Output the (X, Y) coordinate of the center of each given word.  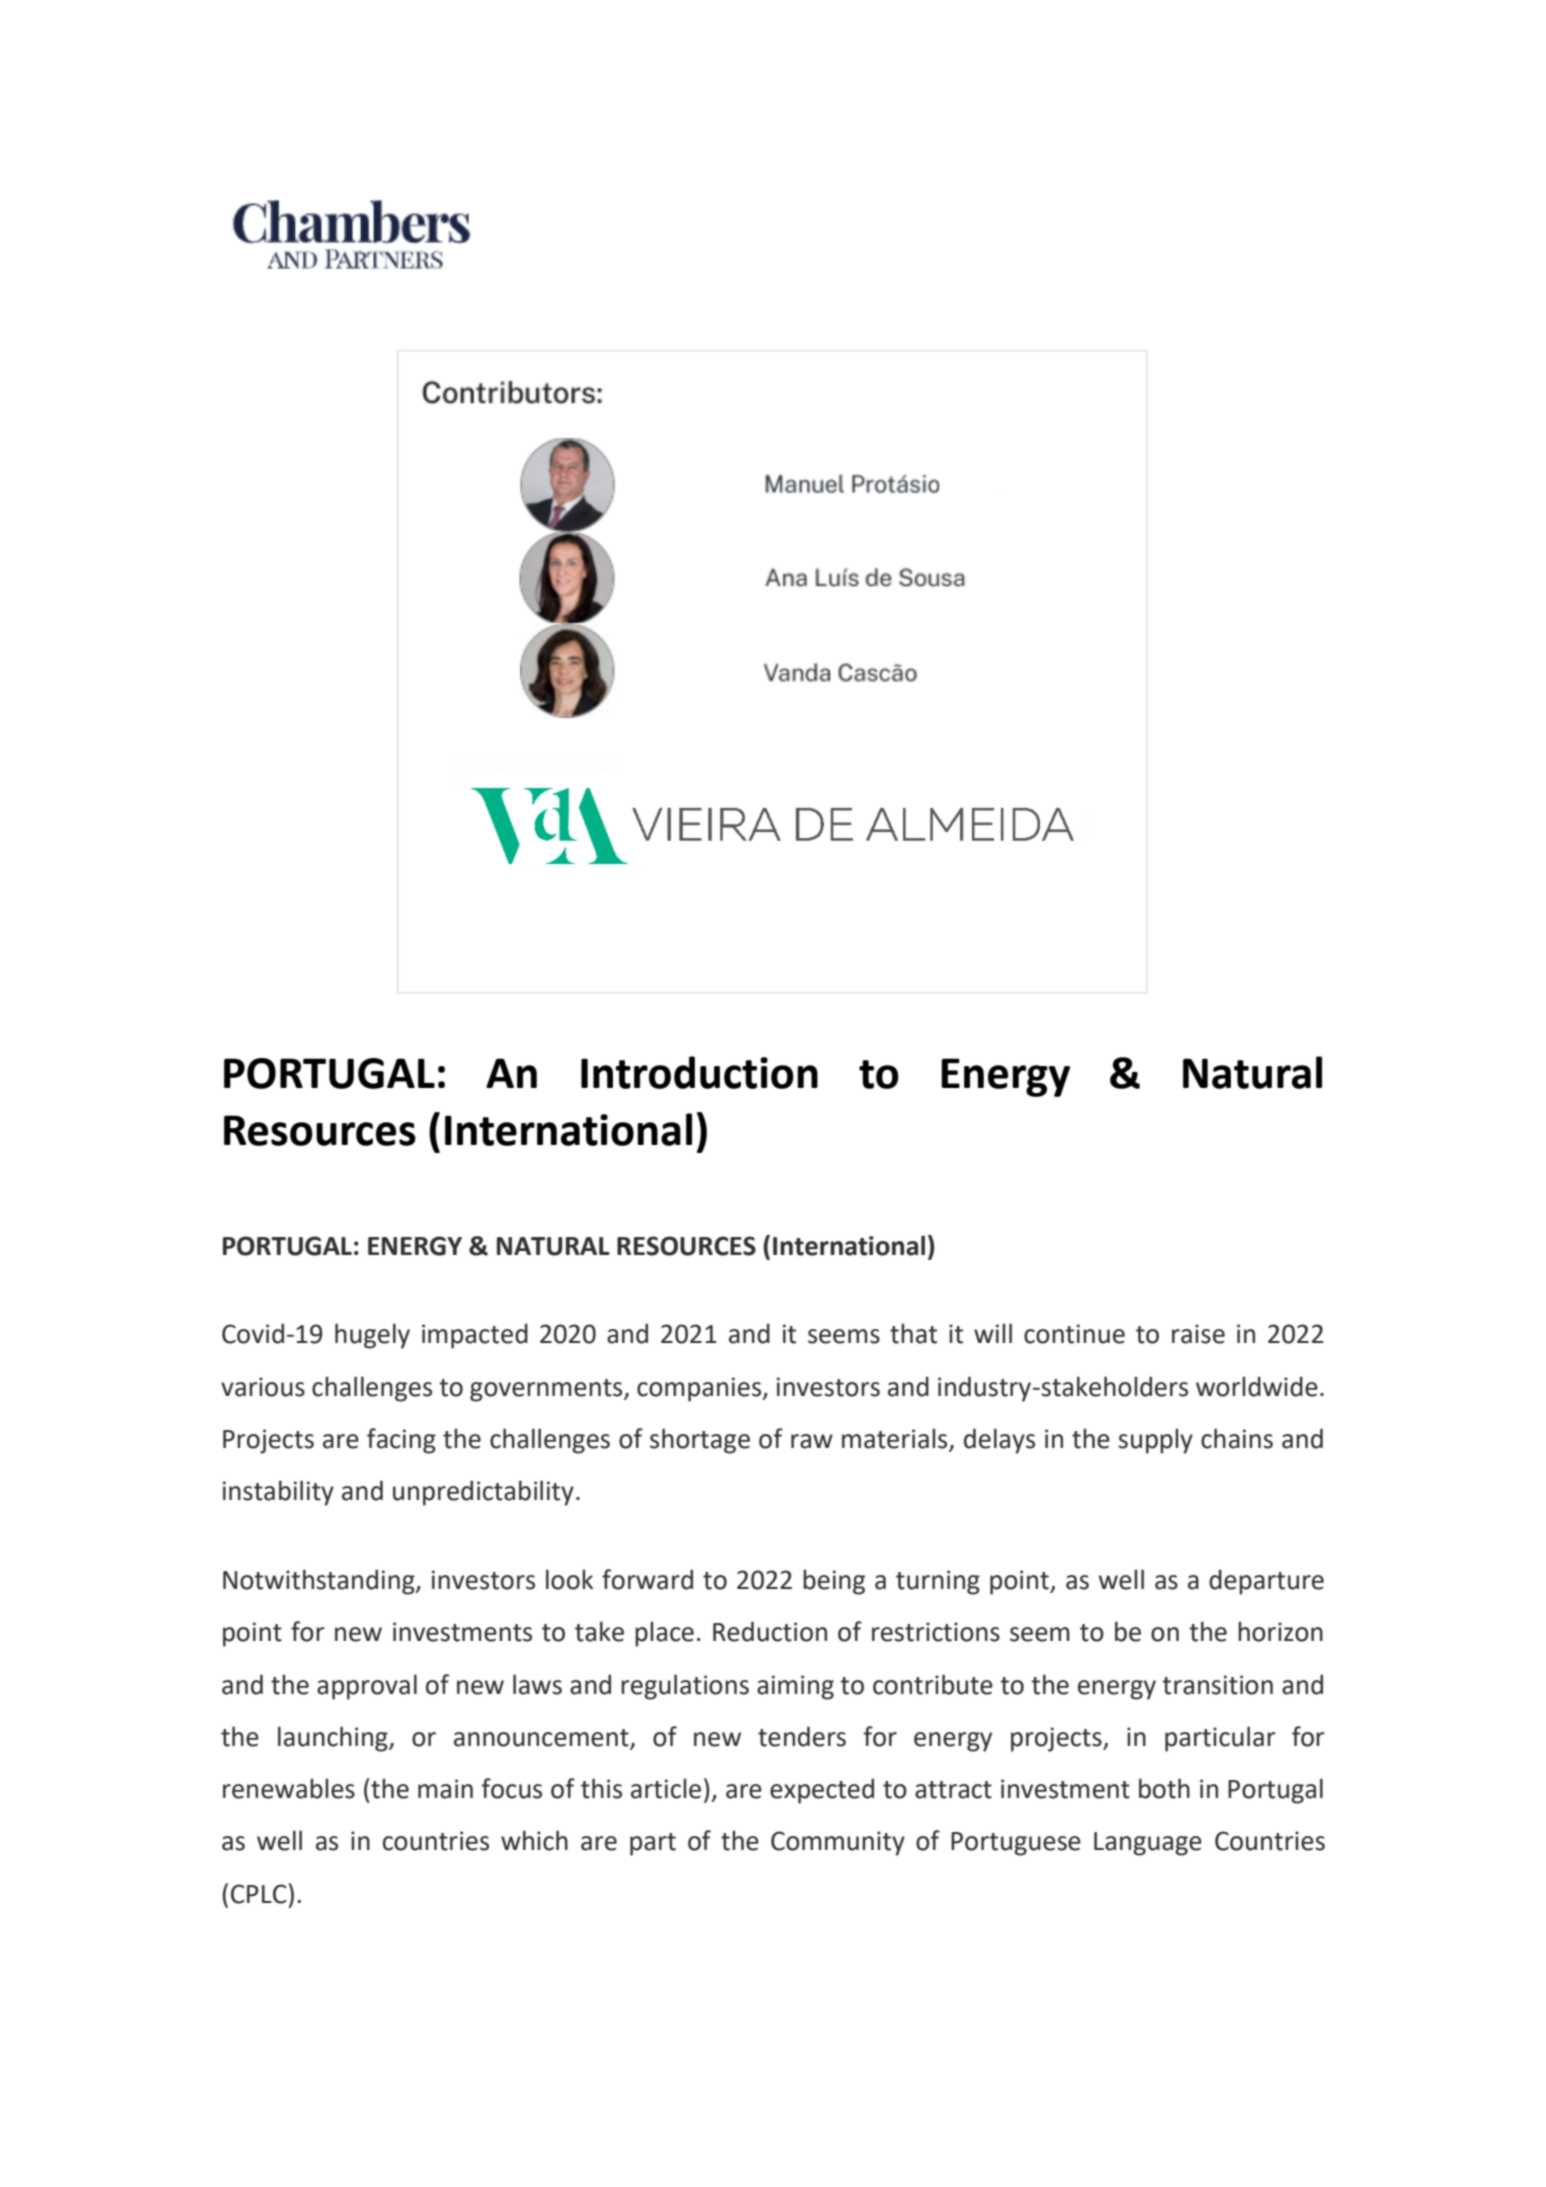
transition (1217, 1685)
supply (1155, 1441)
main (445, 1789)
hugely (372, 1336)
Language (1148, 1844)
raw (812, 1441)
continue (1074, 1334)
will (993, 1333)
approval (367, 1687)
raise (1198, 1334)
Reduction (770, 1631)
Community (838, 1843)
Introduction (699, 1072)
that (913, 1333)
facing (401, 1441)
